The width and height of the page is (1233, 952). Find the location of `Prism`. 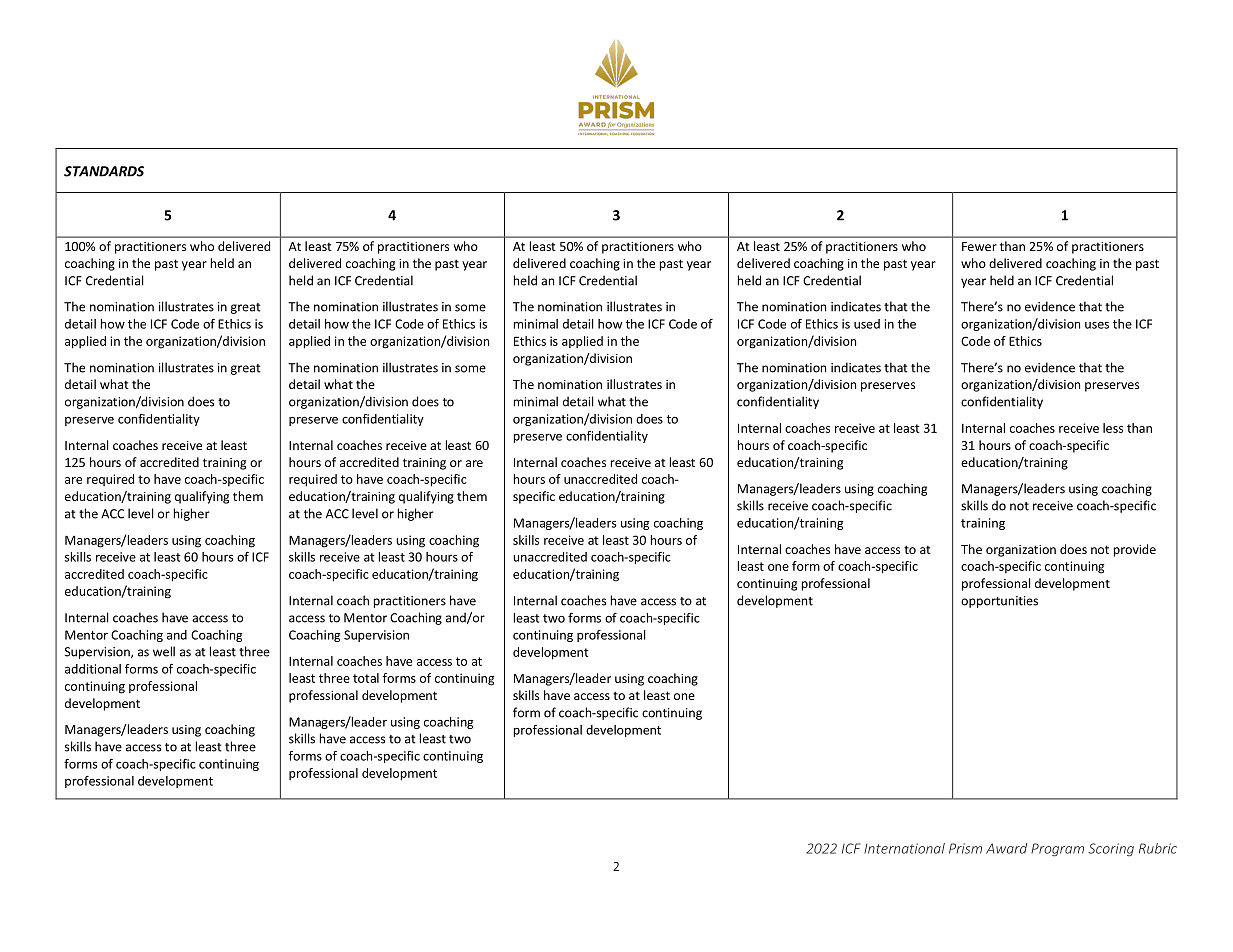

Prism is located at coordinates (965, 848).
